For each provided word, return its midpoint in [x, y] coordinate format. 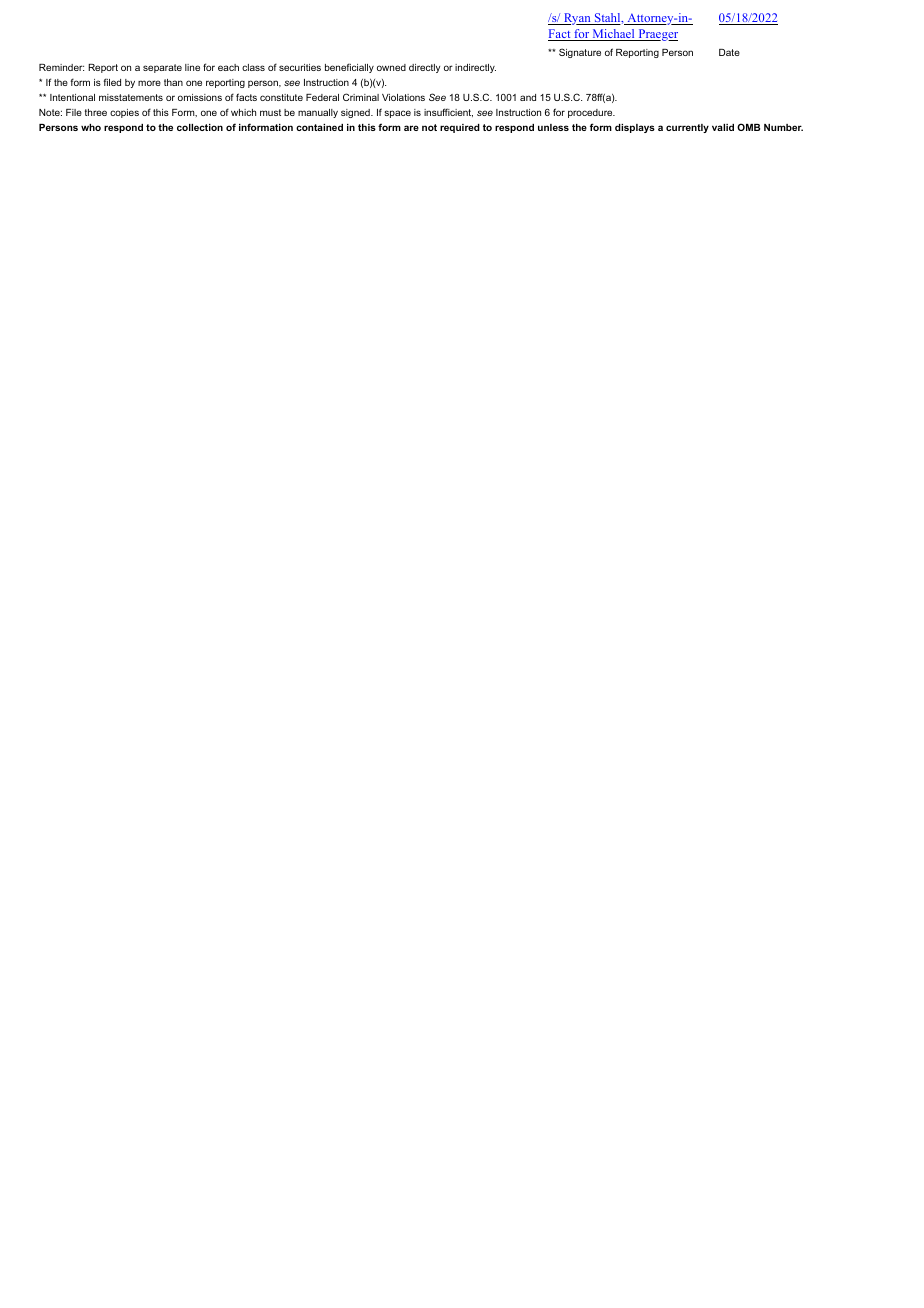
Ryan [577, 19]
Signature [580, 53]
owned [391, 67]
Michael [613, 35]
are [411, 128]
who [91, 127]
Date [729, 52]
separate [162, 68]
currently [687, 128]
